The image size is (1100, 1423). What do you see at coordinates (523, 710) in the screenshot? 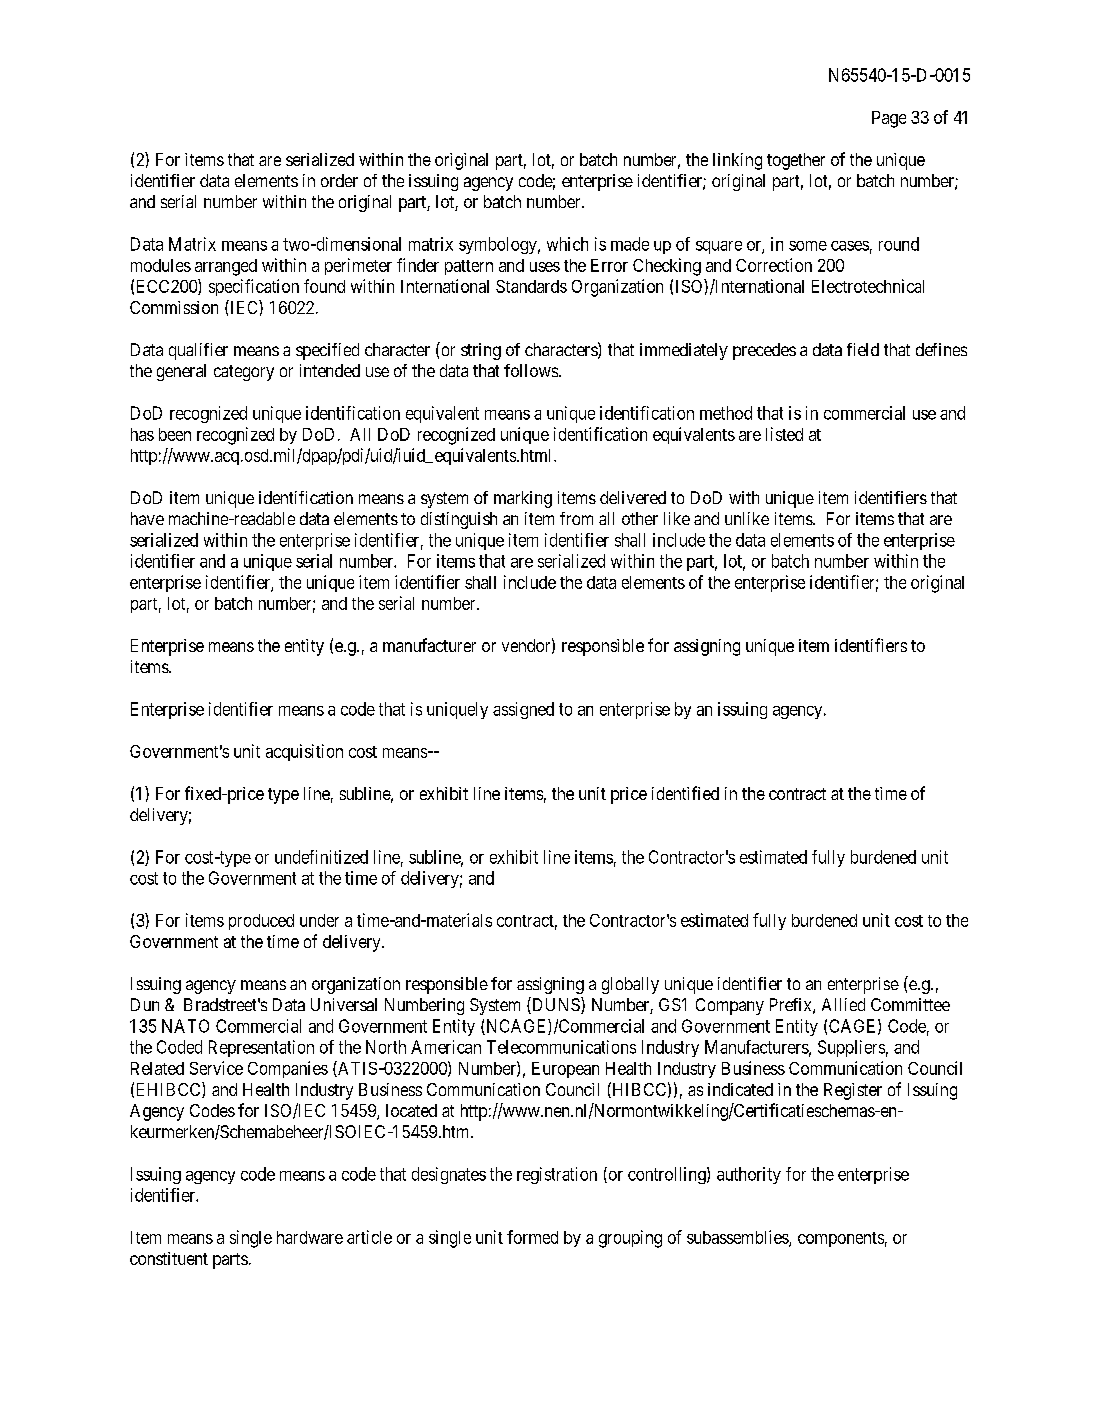
I see `assigned` at bounding box center [523, 710].
